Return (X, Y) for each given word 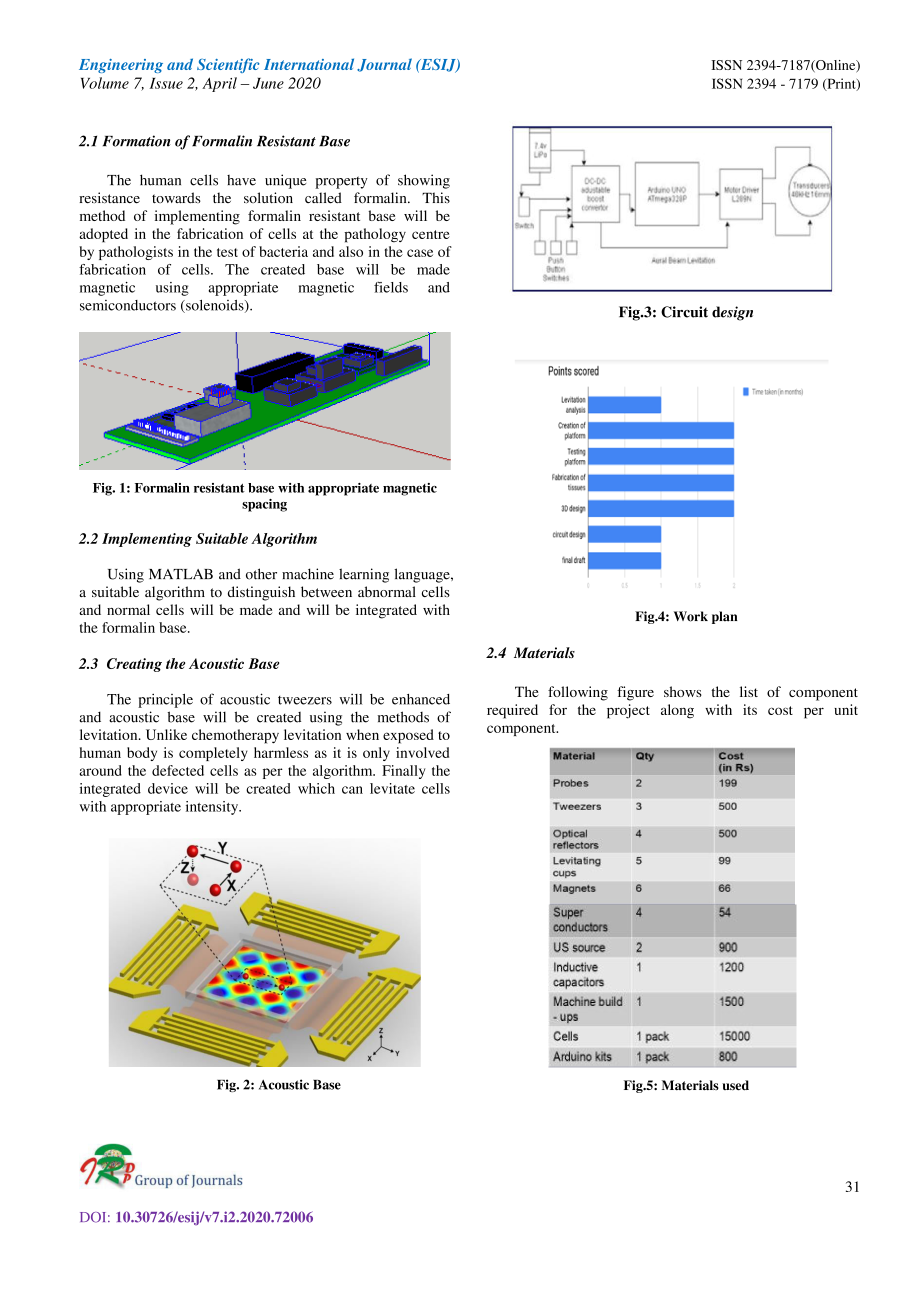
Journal (384, 65)
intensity (213, 808)
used (735, 1085)
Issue (166, 83)
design (732, 313)
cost (780, 710)
